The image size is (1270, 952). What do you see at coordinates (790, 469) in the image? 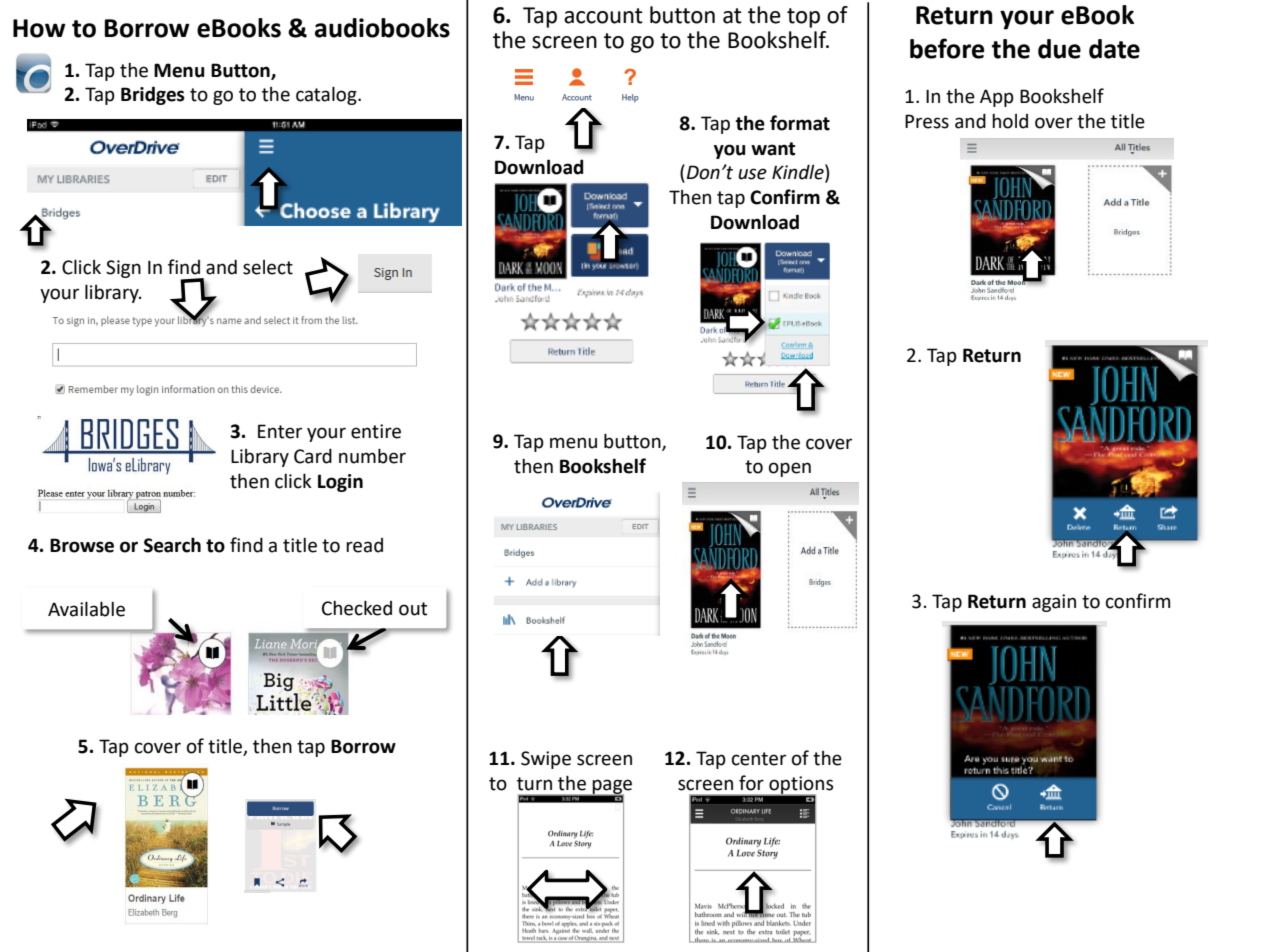
I see `open` at bounding box center [790, 469].
